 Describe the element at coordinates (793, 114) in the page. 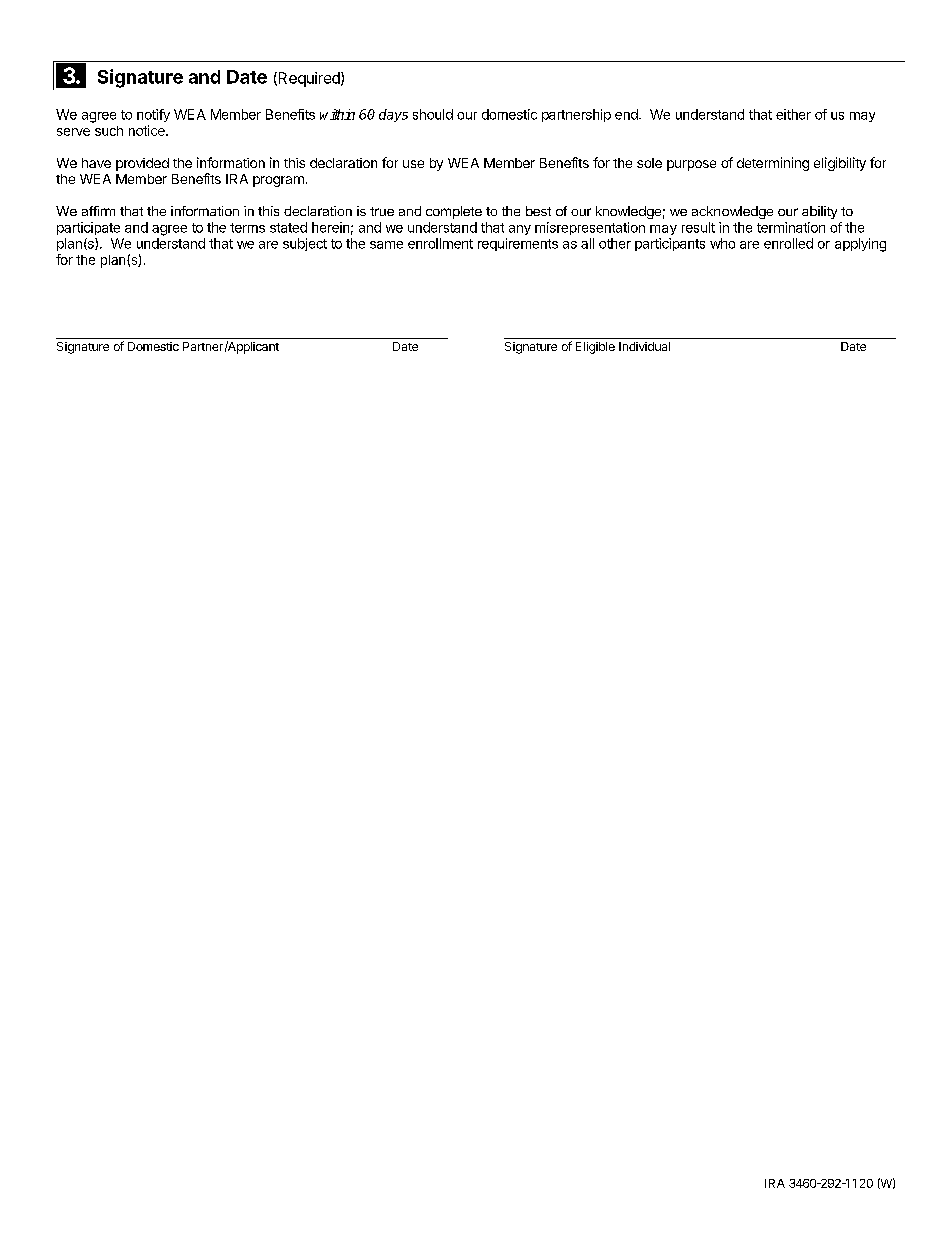

I see `either` at that location.
